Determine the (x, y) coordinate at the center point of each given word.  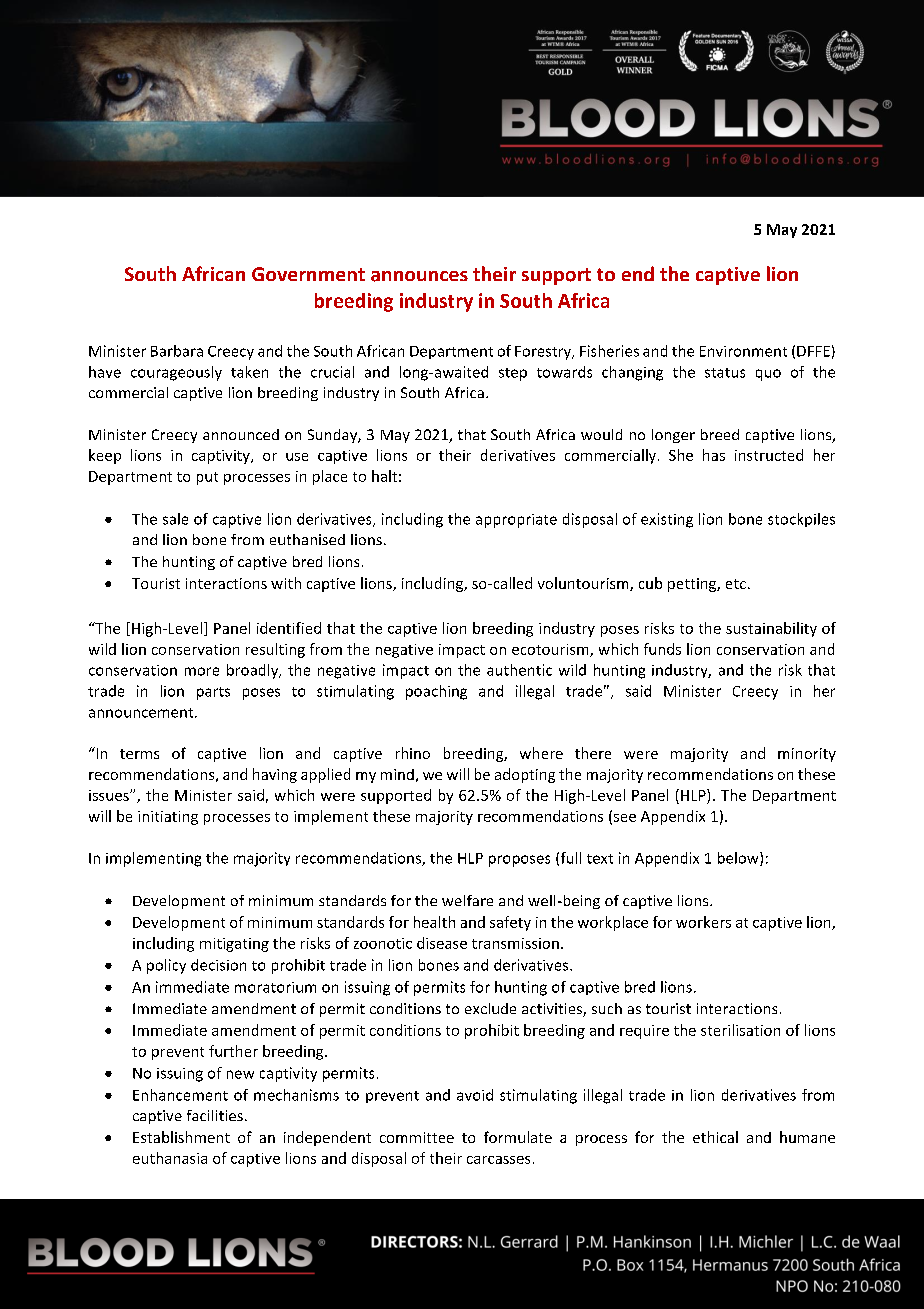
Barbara (177, 351)
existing (667, 520)
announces (419, 276)
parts (213, 693)
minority (807, 755)
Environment (743, 351)
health (434, 922)
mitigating (234, 945)
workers (703, 922)
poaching (436, 692)
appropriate (516, 521)
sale (175, 519)
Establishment (181, 1137)
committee (417, 1137)
